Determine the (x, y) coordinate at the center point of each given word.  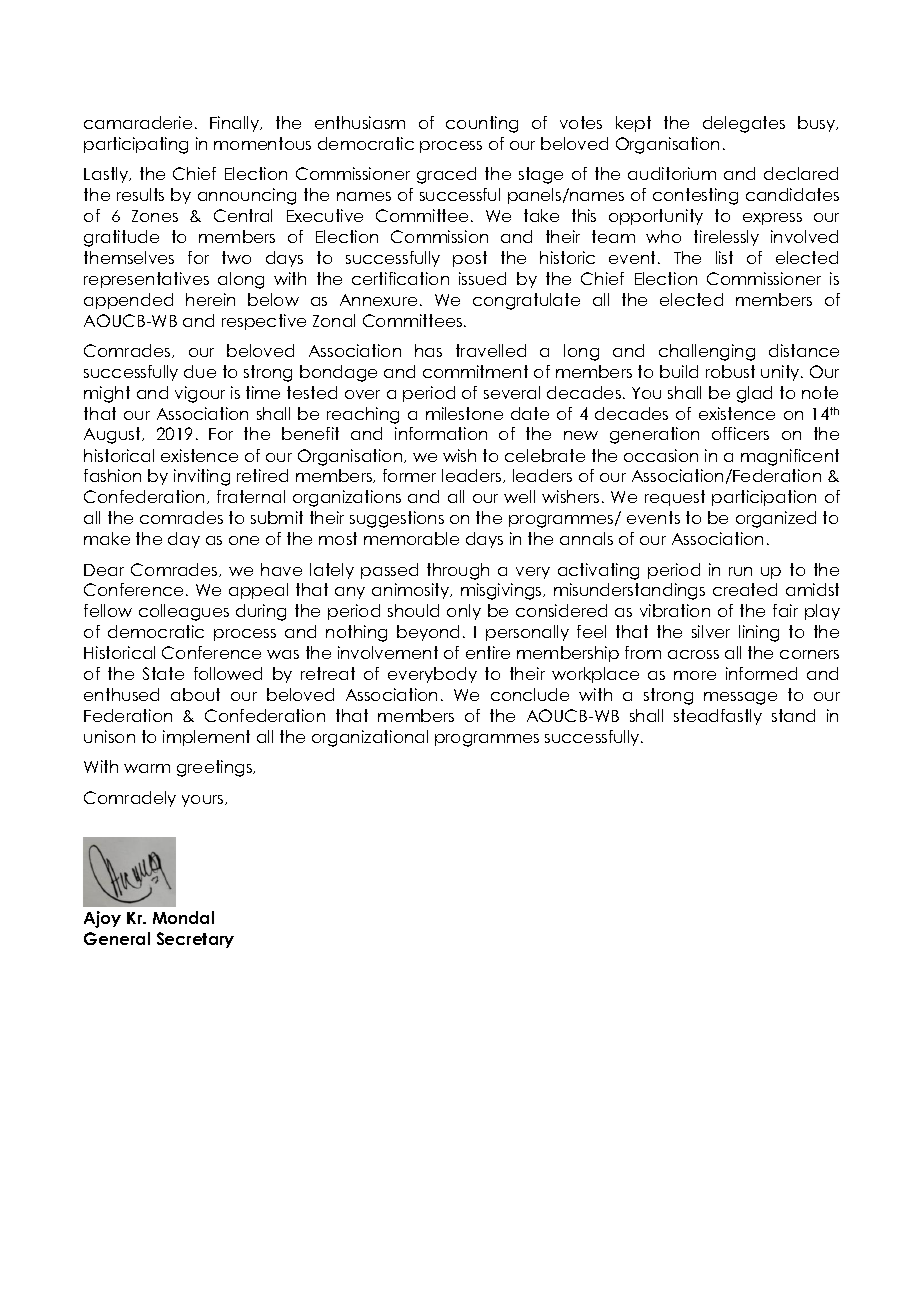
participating (136, 145)
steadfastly (718, 717)
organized (776, 519)
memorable (411, 538)
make (107, 538)
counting (482, 124)
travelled (491, 350)
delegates (744, 124)
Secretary (195, 940)
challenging (707, 352)
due (200, 371)
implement (206, 738)
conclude (530, 694)
